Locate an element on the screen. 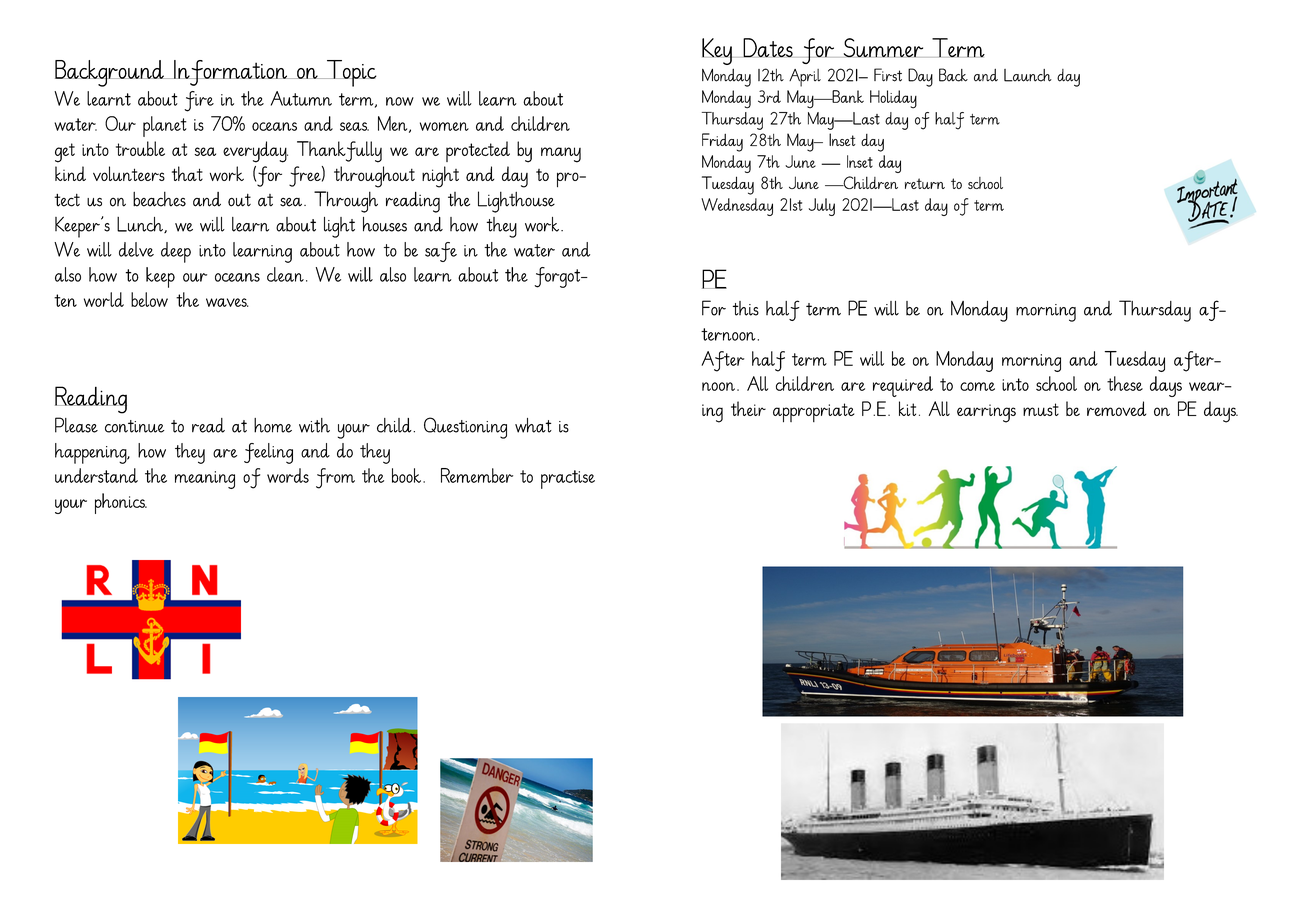  what is located at coordinates (533, 425).
